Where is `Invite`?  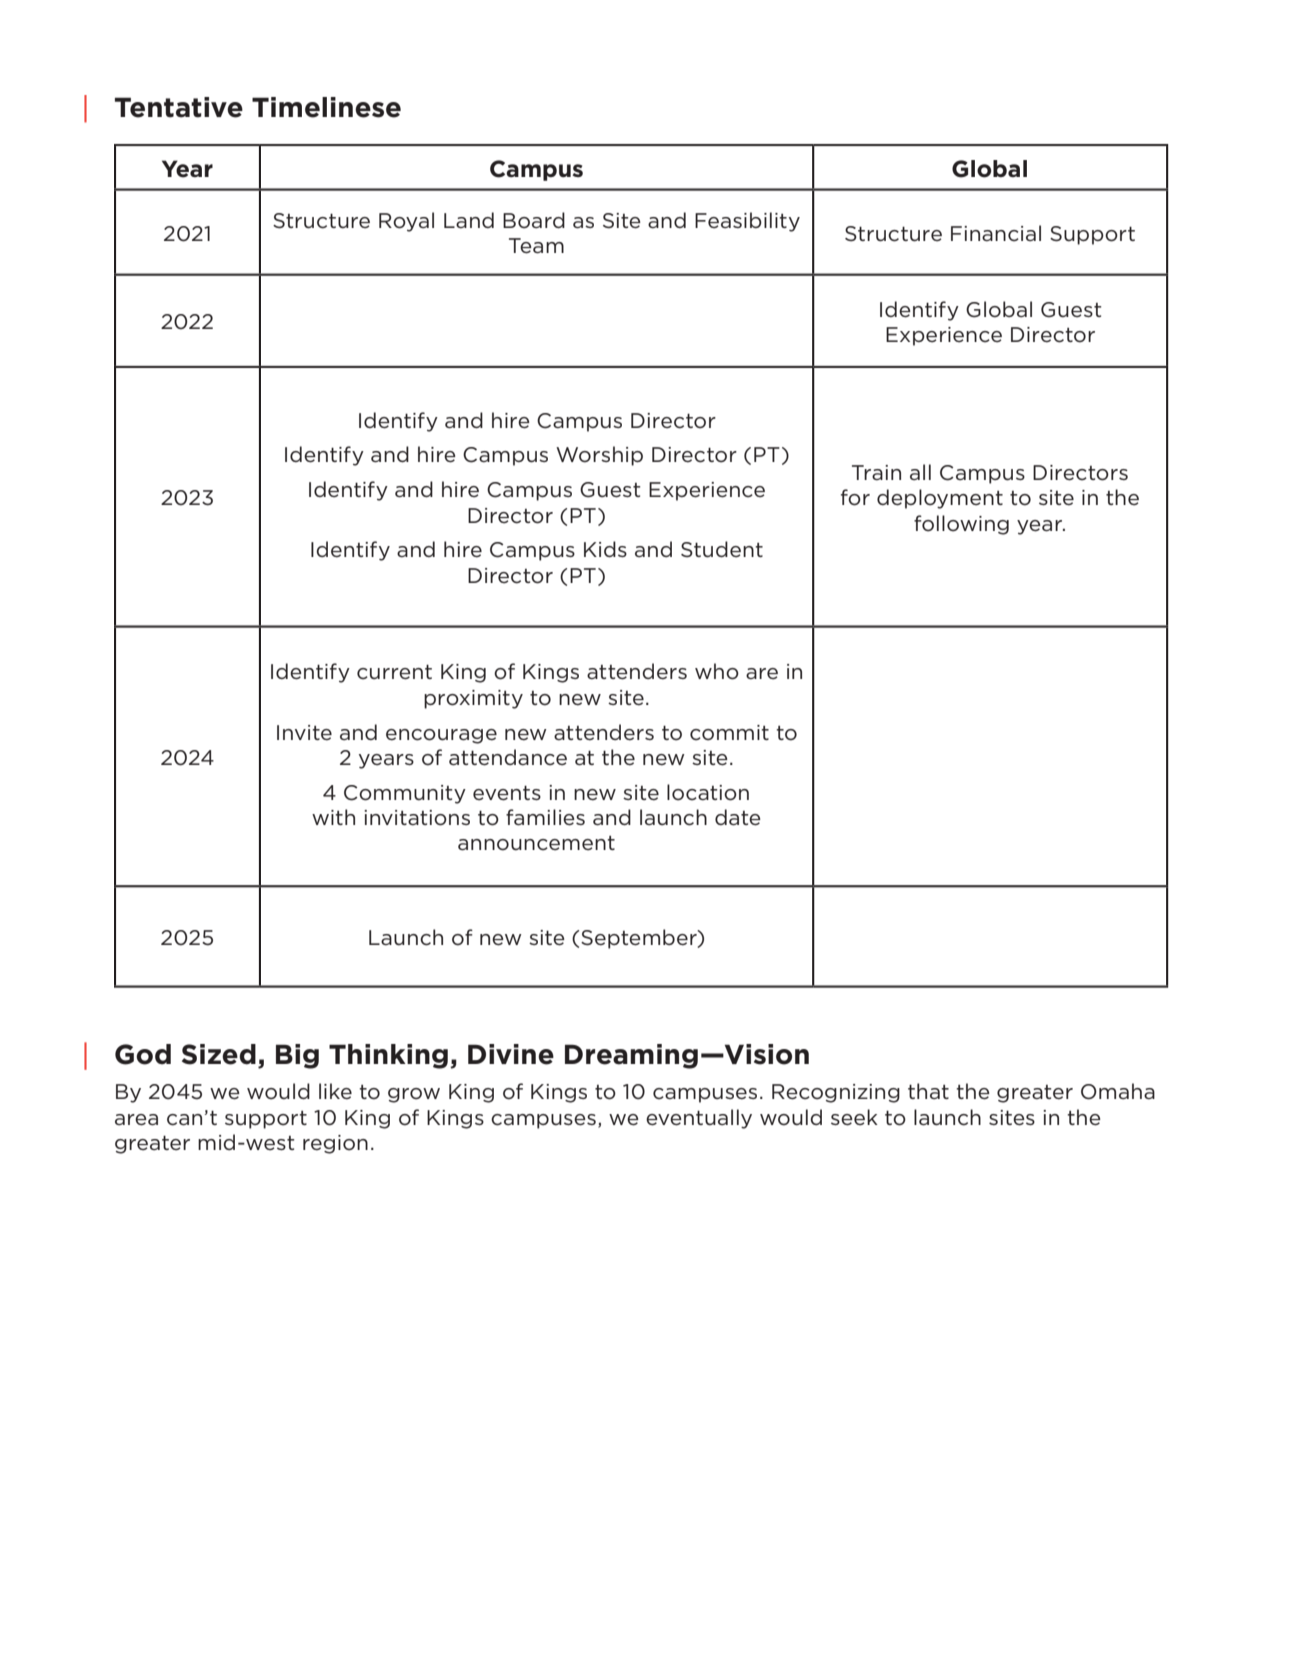 Invite is located at coordinates (304, 733).
